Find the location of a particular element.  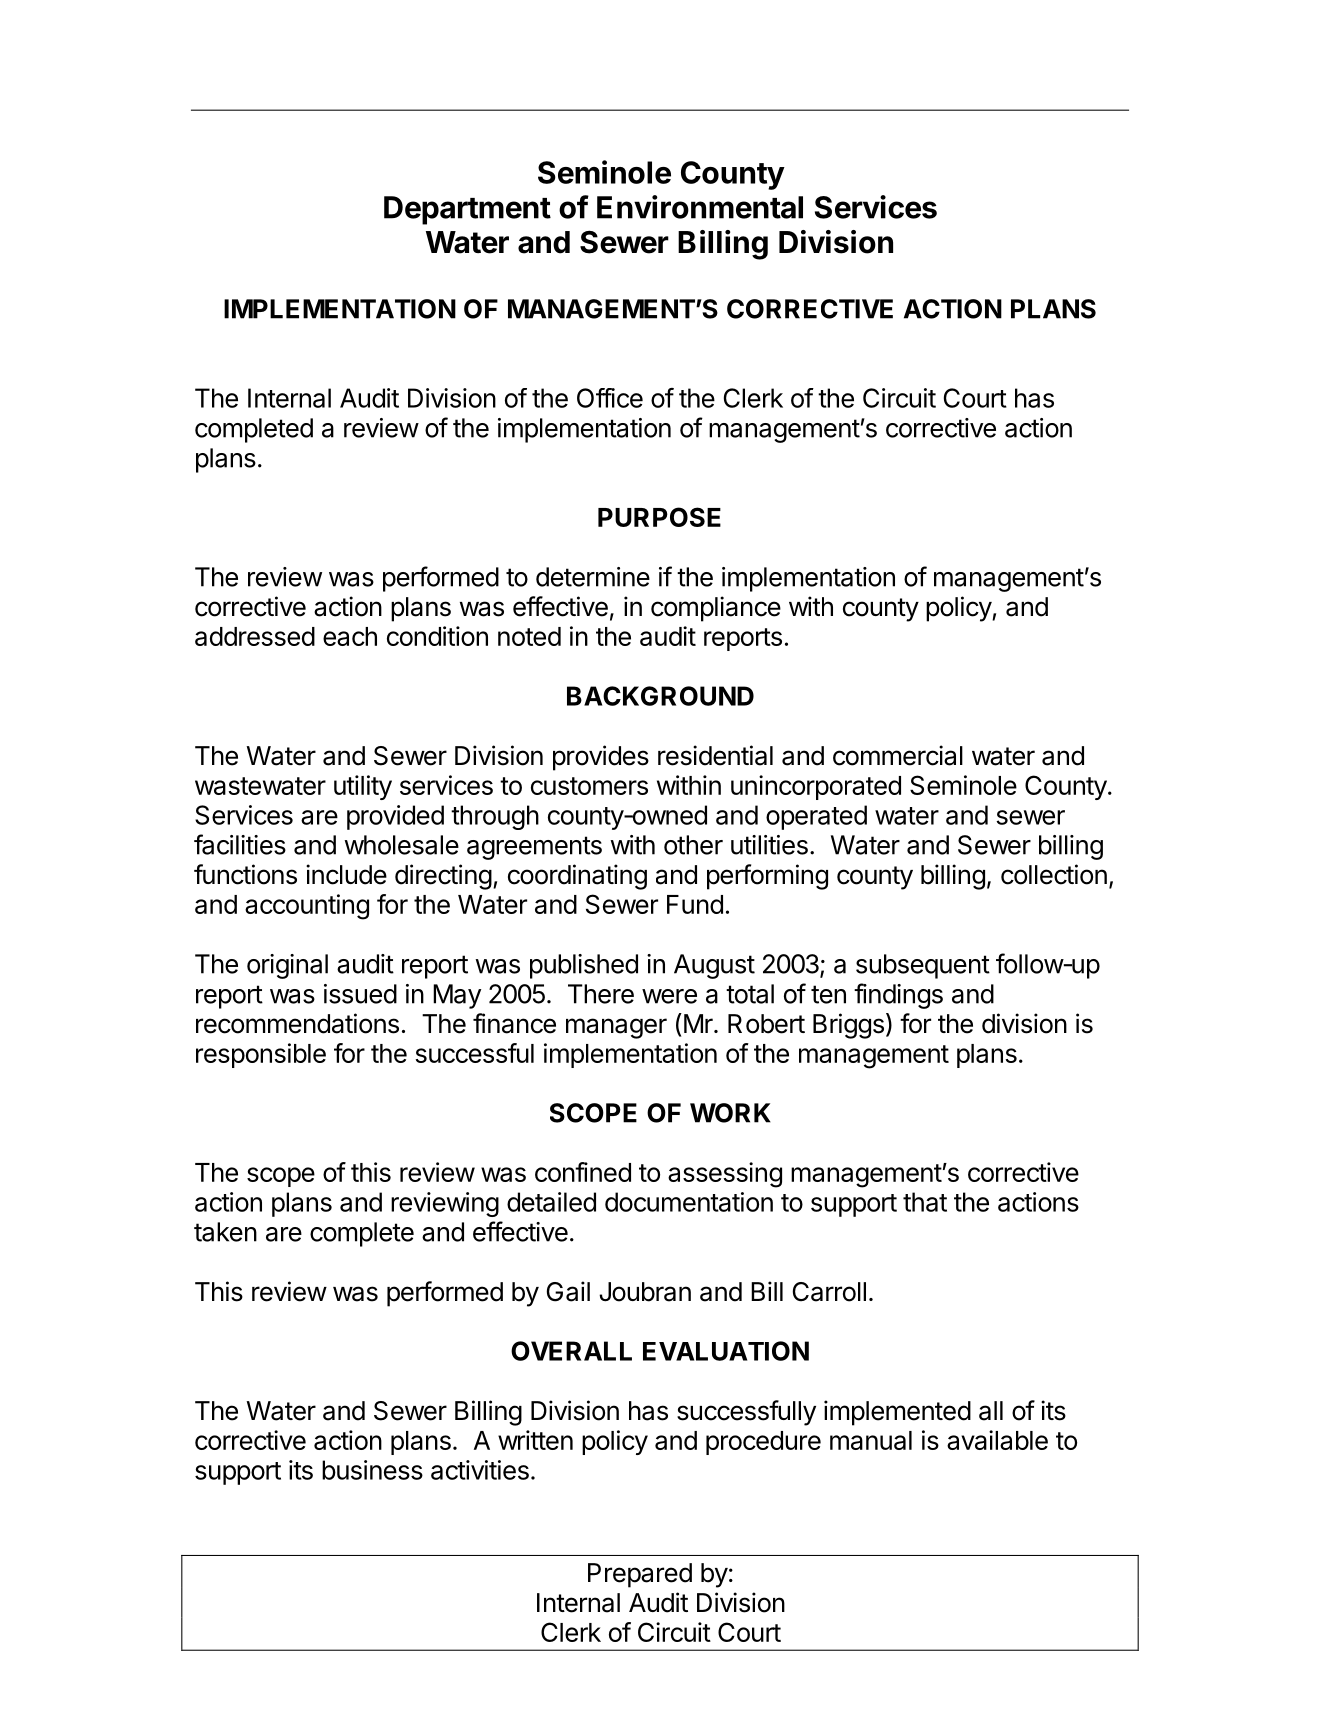

Fund is located at coordinates (695, 904).
